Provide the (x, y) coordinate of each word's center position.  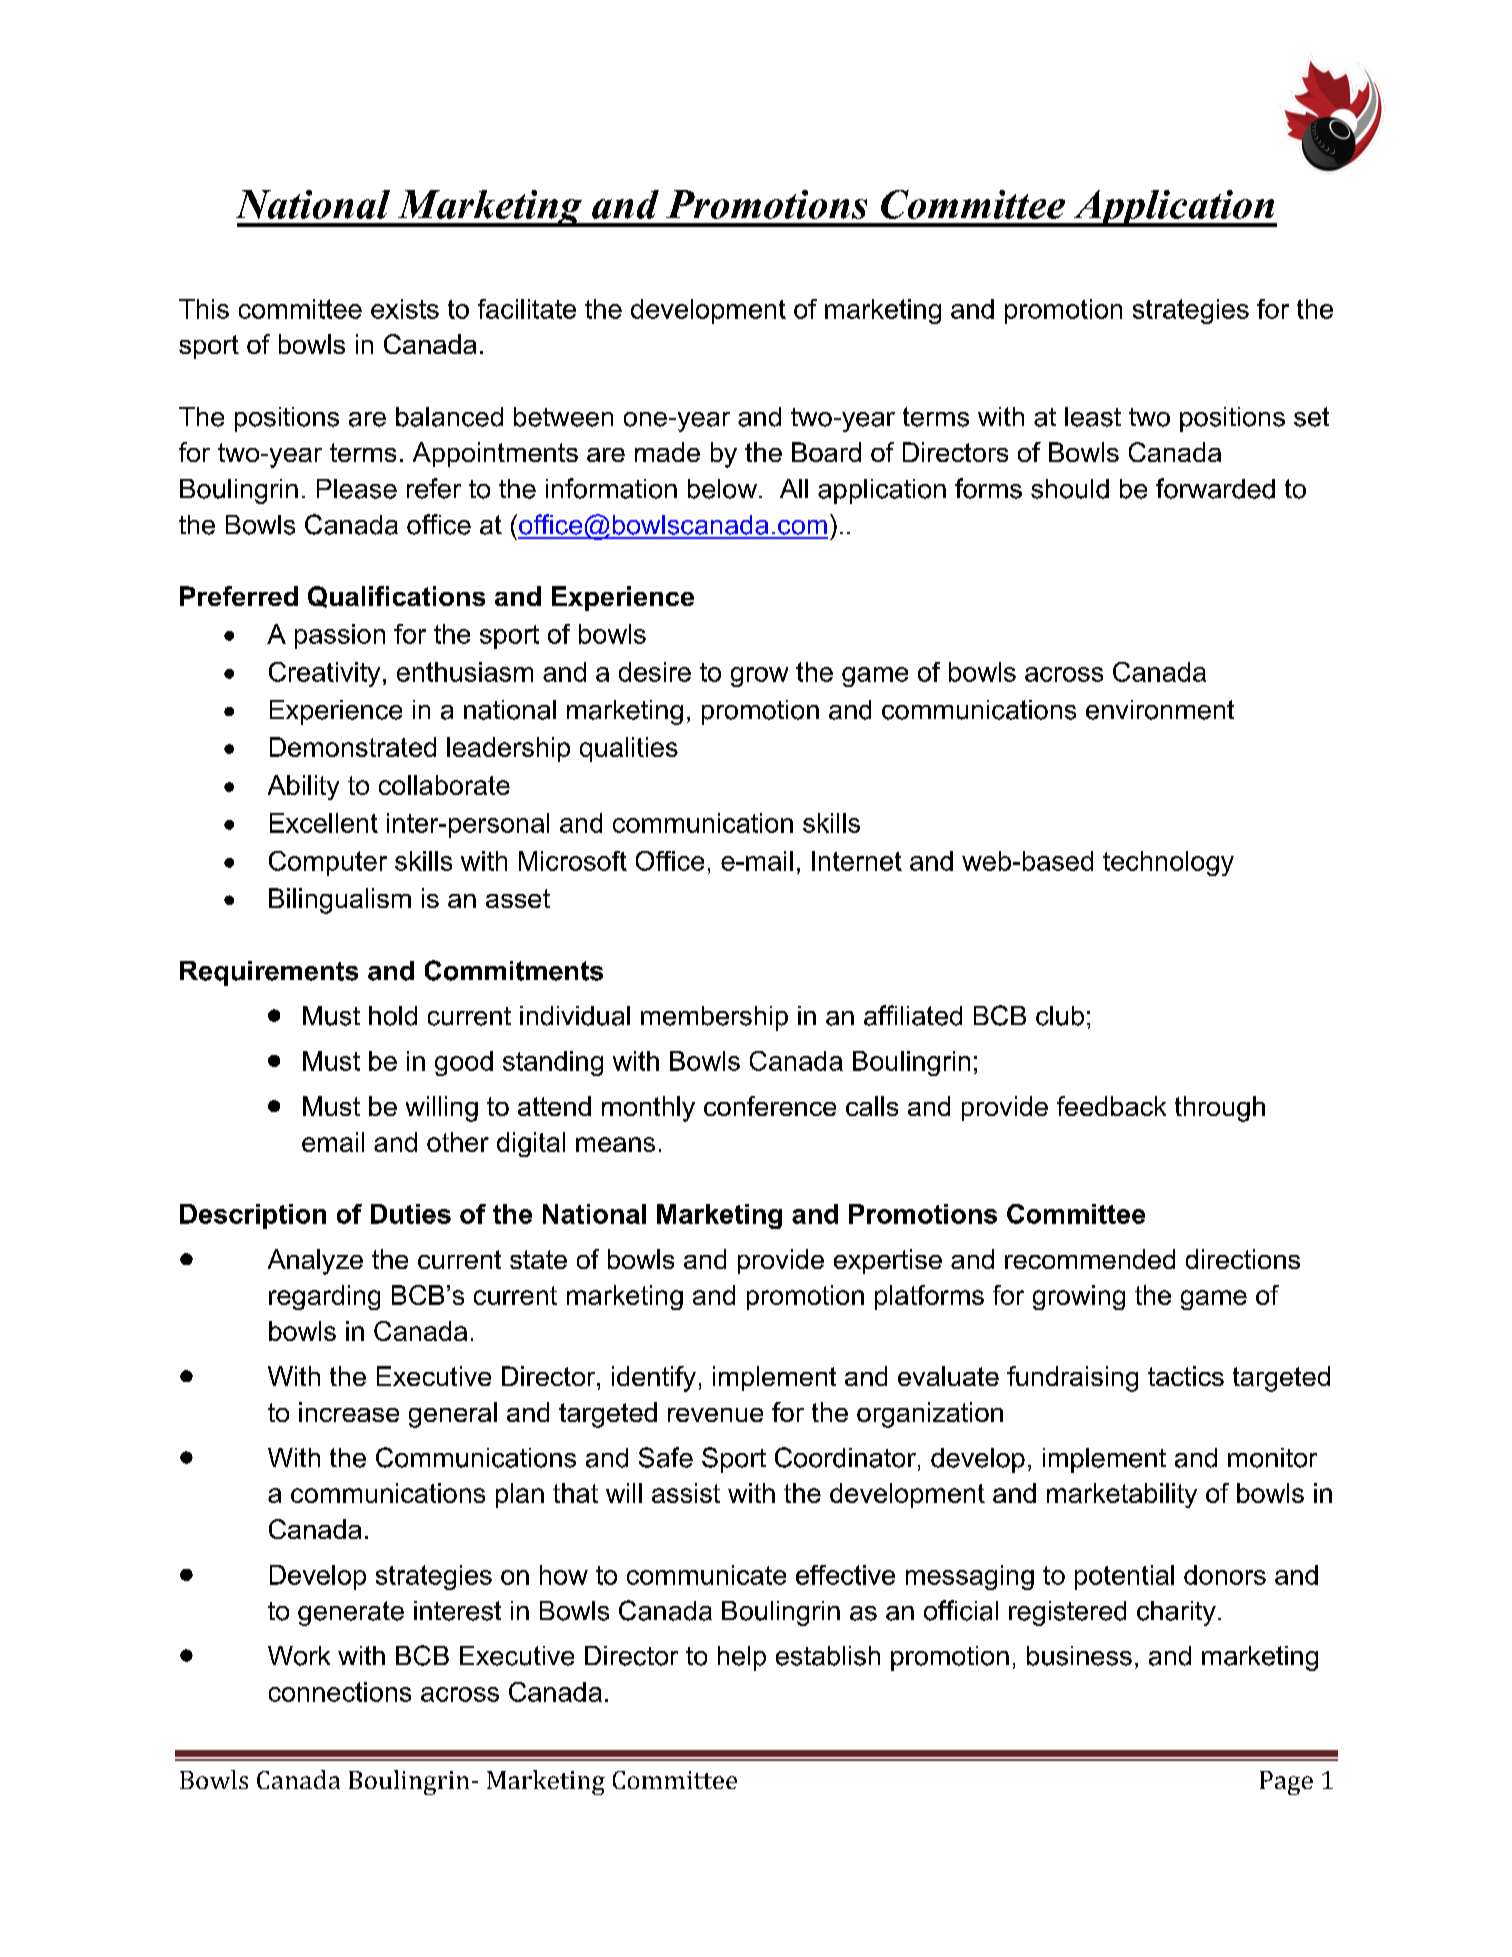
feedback (1111, 1106)
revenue (715, 1415)
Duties (411, 1214)
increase (349, 1412)
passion (340, 636)
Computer (328, 863)
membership (714, 1018)
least (1093, 417)
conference (770, 1106)
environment (1160, 710)
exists (405, 309)
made (667, 452)
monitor (1272, 1458)
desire (655, 672)
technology (1168, 863)
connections (340, 1692)
